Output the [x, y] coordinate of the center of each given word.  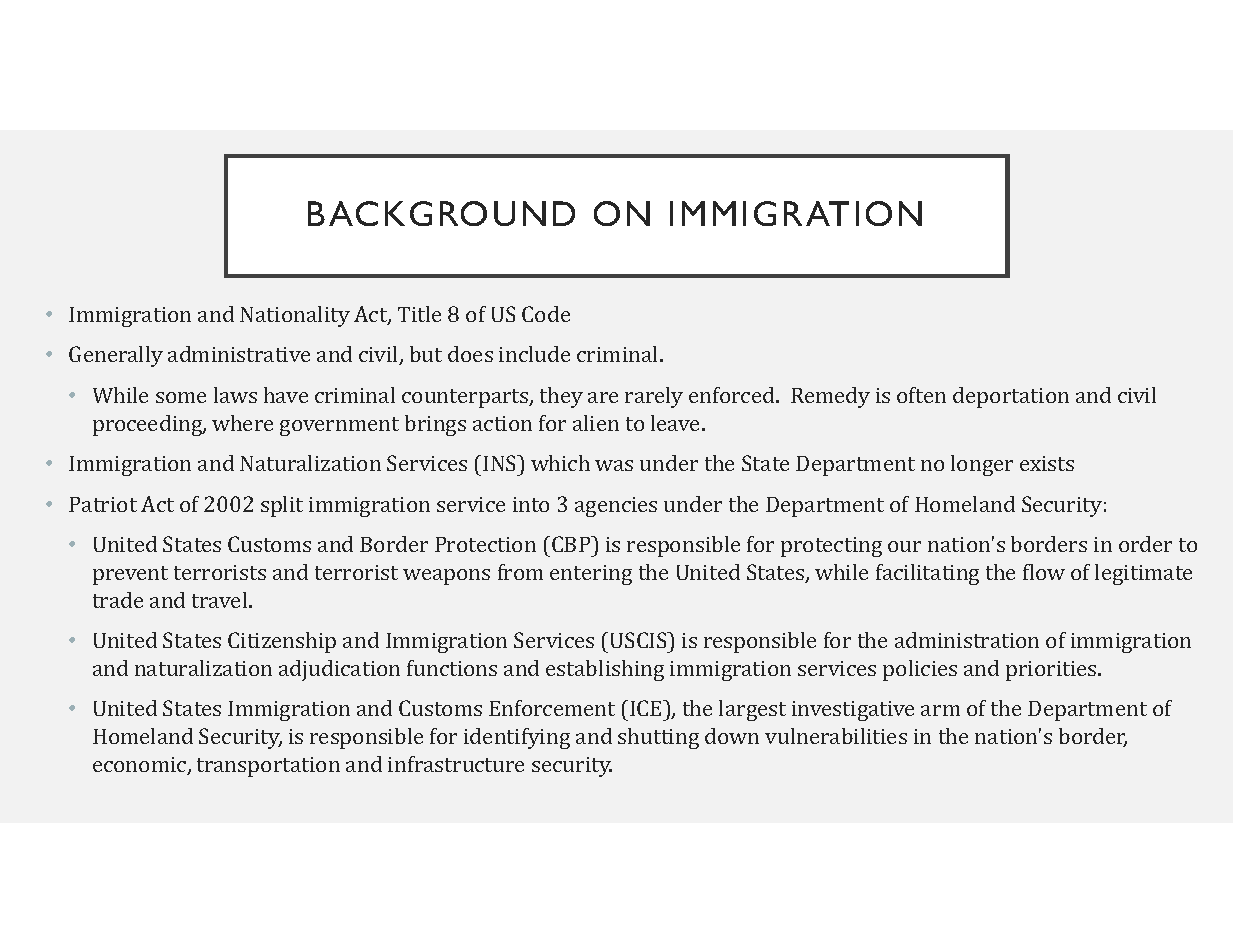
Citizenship [282, 642]
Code [546, 314]
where [242, 423]
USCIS [640, 640]
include [534, 354]
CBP [572, 544]
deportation [1011, 397]
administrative [239, 354]
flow [1044, 572]
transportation [268, 767]
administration [967, 640]
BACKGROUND [441, 213]
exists [1047, 463]
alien [596, 423]
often [921, 395]
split [282, 506]
